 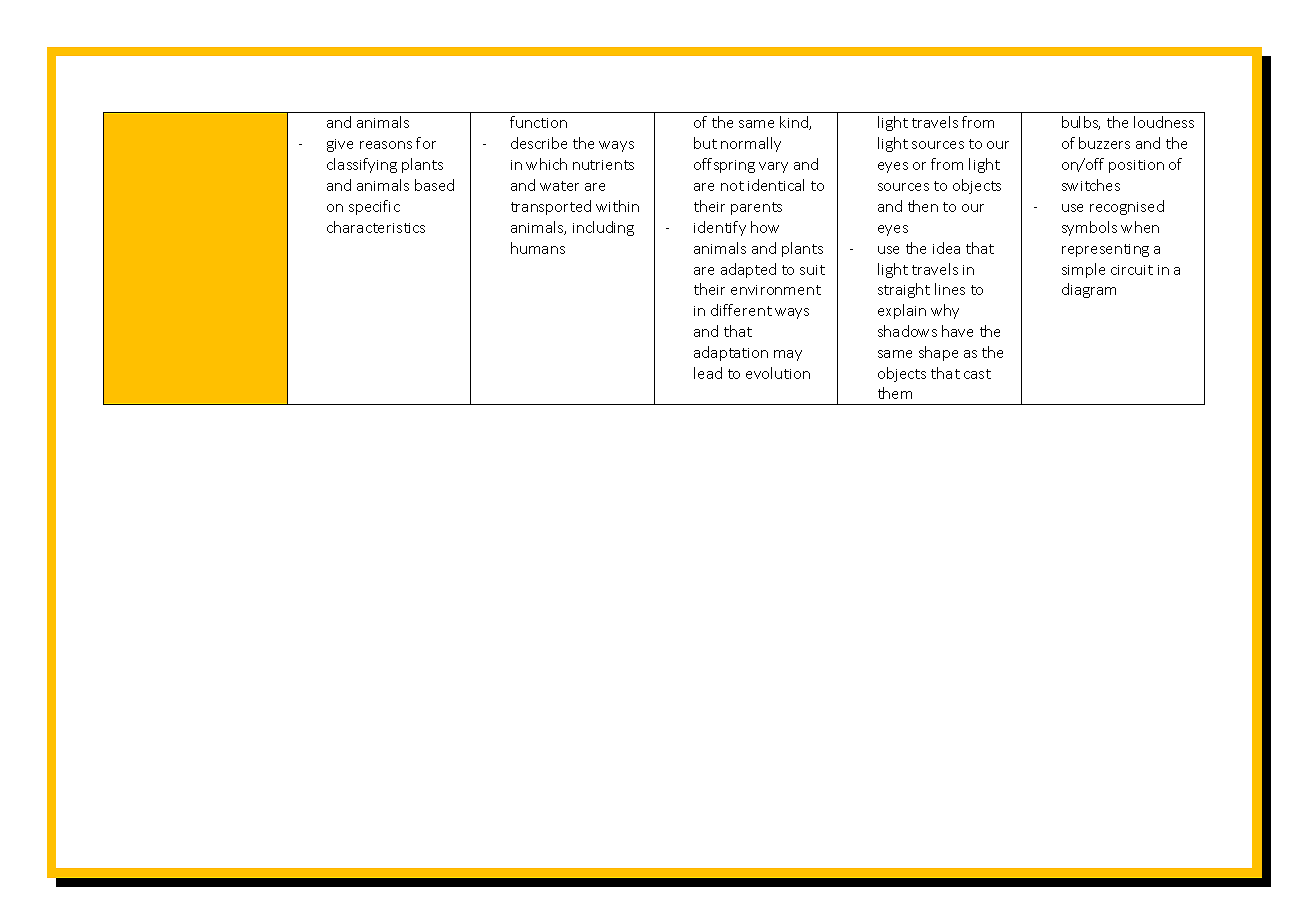 What do you see at coordinates (1105, 250) in the document?
I see `representing` at bounding box center [1105, 250].
